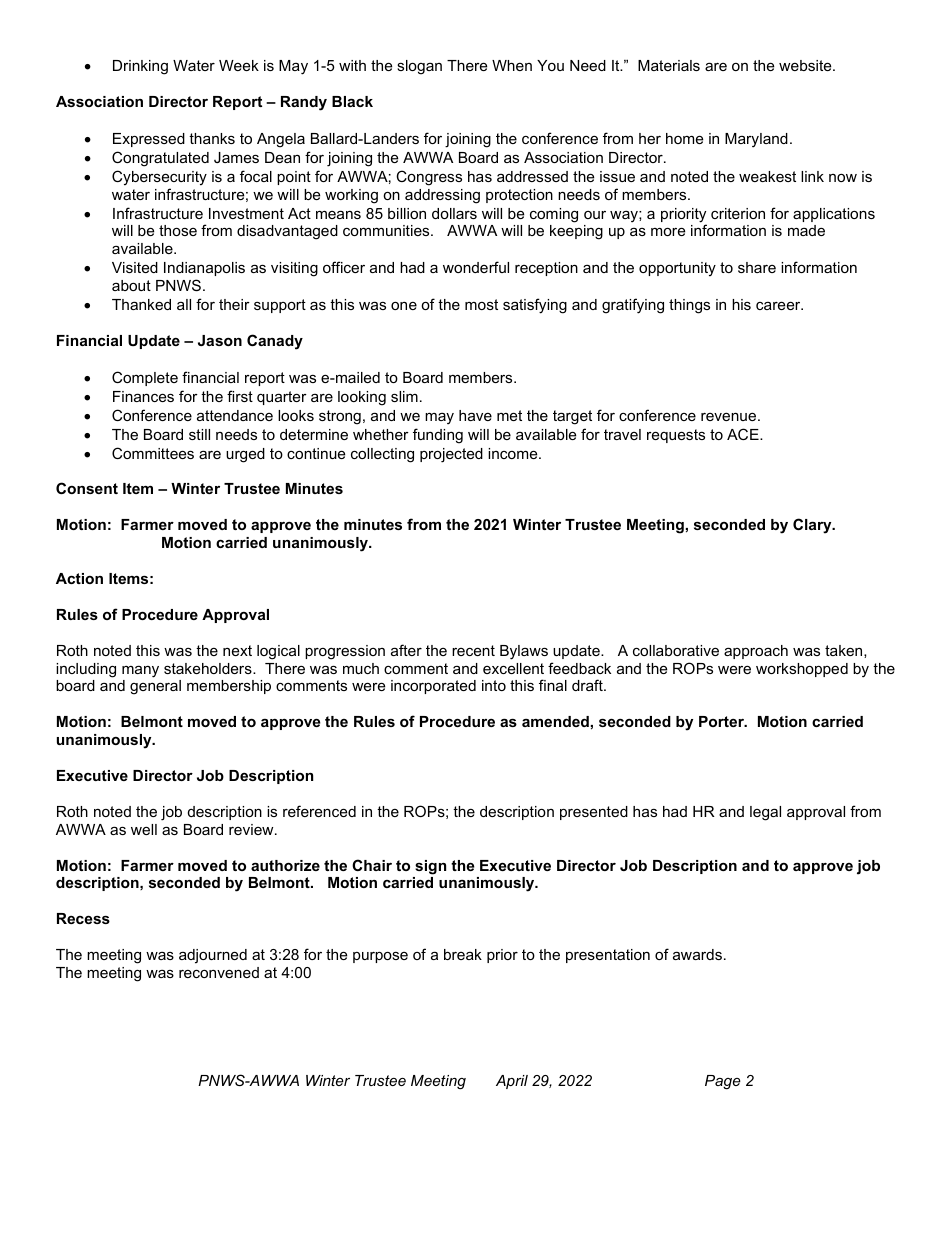 This screenshot has height=1233, width=952. What do you see at coordinates (723, 1082) in the screenshot?
I see `Page` at bounding box center [723, 1082].
